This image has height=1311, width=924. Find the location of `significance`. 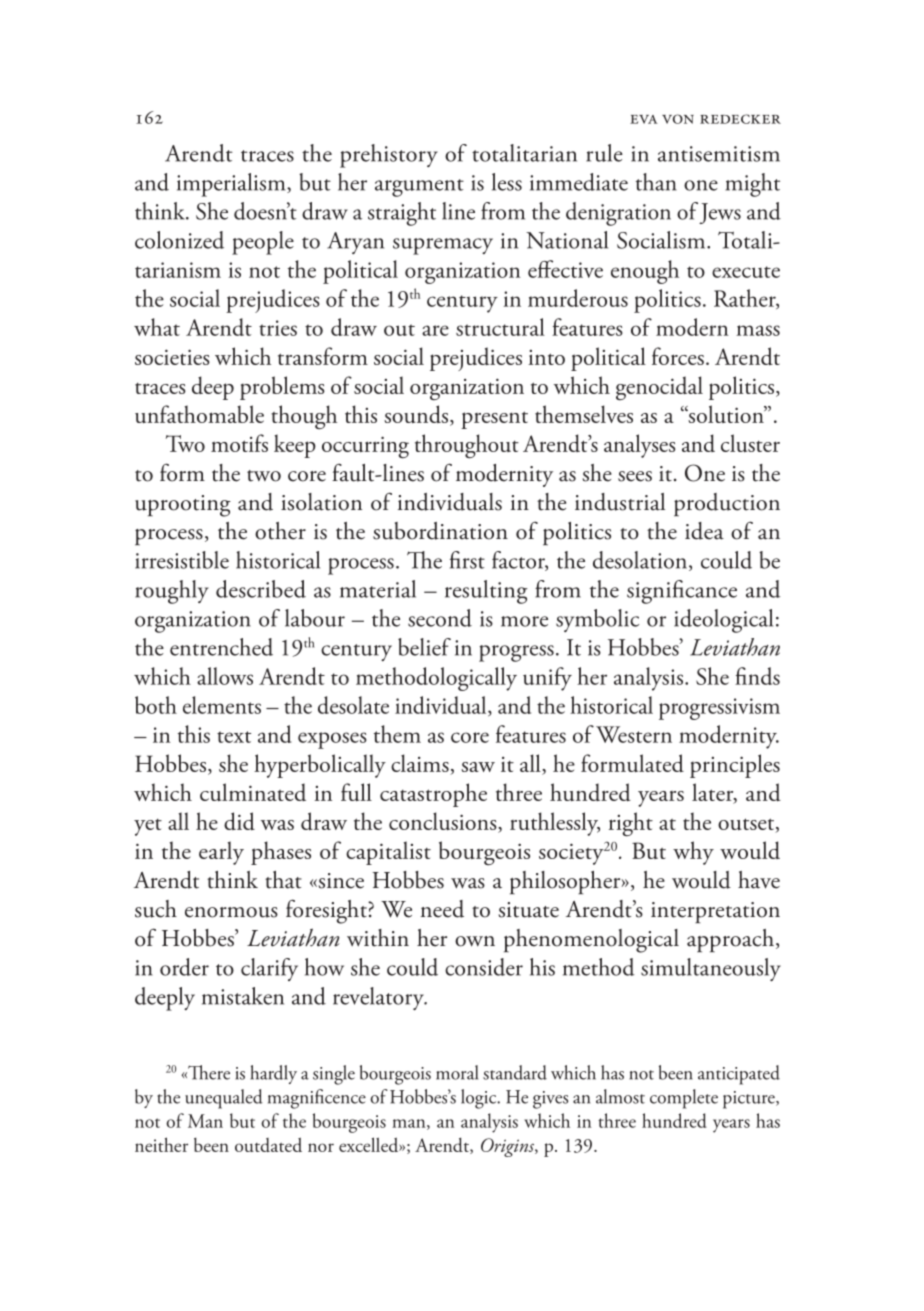

significance is located at coordinates (682, 592).
